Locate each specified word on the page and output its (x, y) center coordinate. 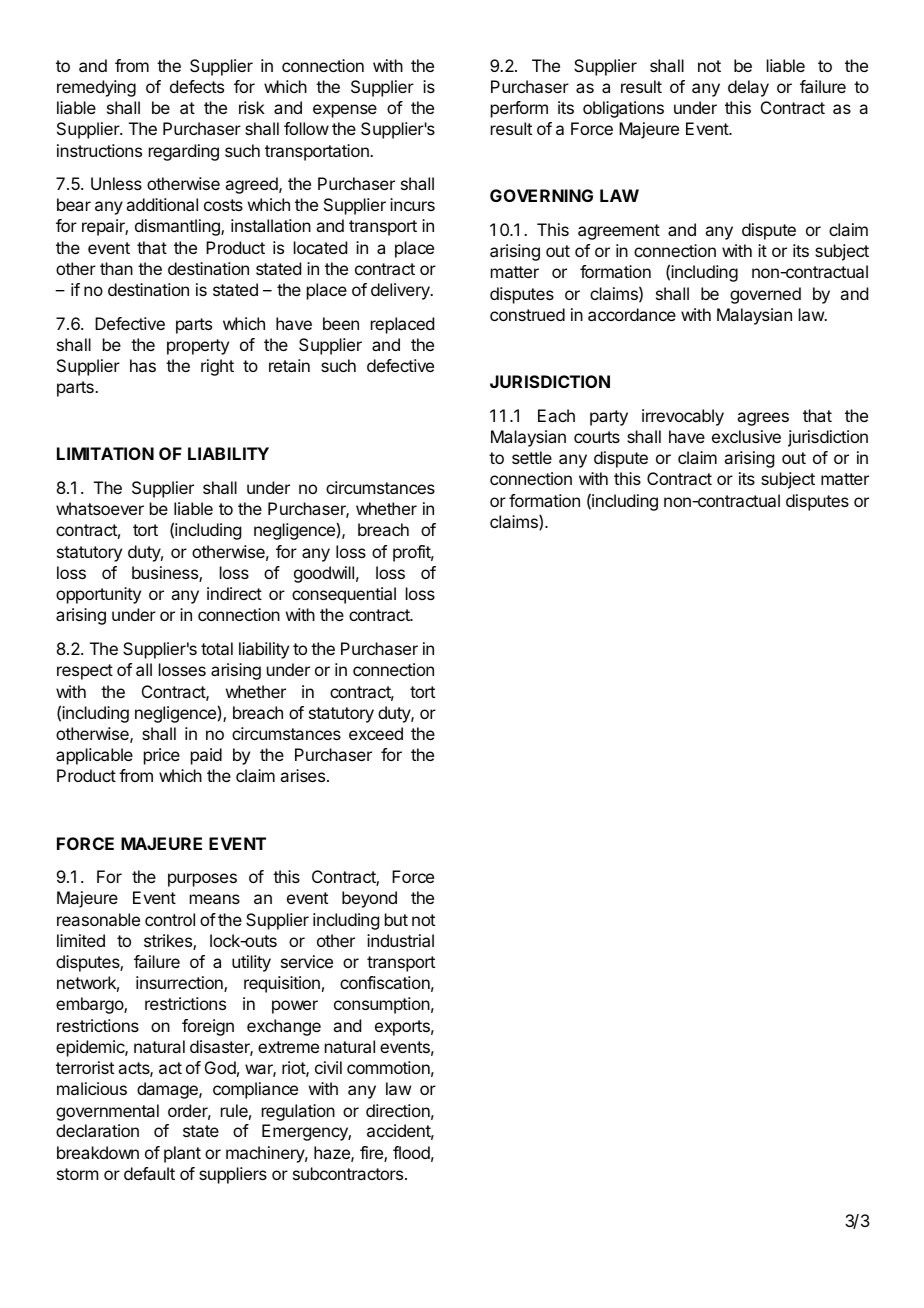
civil (328, 1067)
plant (182, 1154)
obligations (623, 109)
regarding (184, 152)
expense (345, 111)
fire (372, 1154)
